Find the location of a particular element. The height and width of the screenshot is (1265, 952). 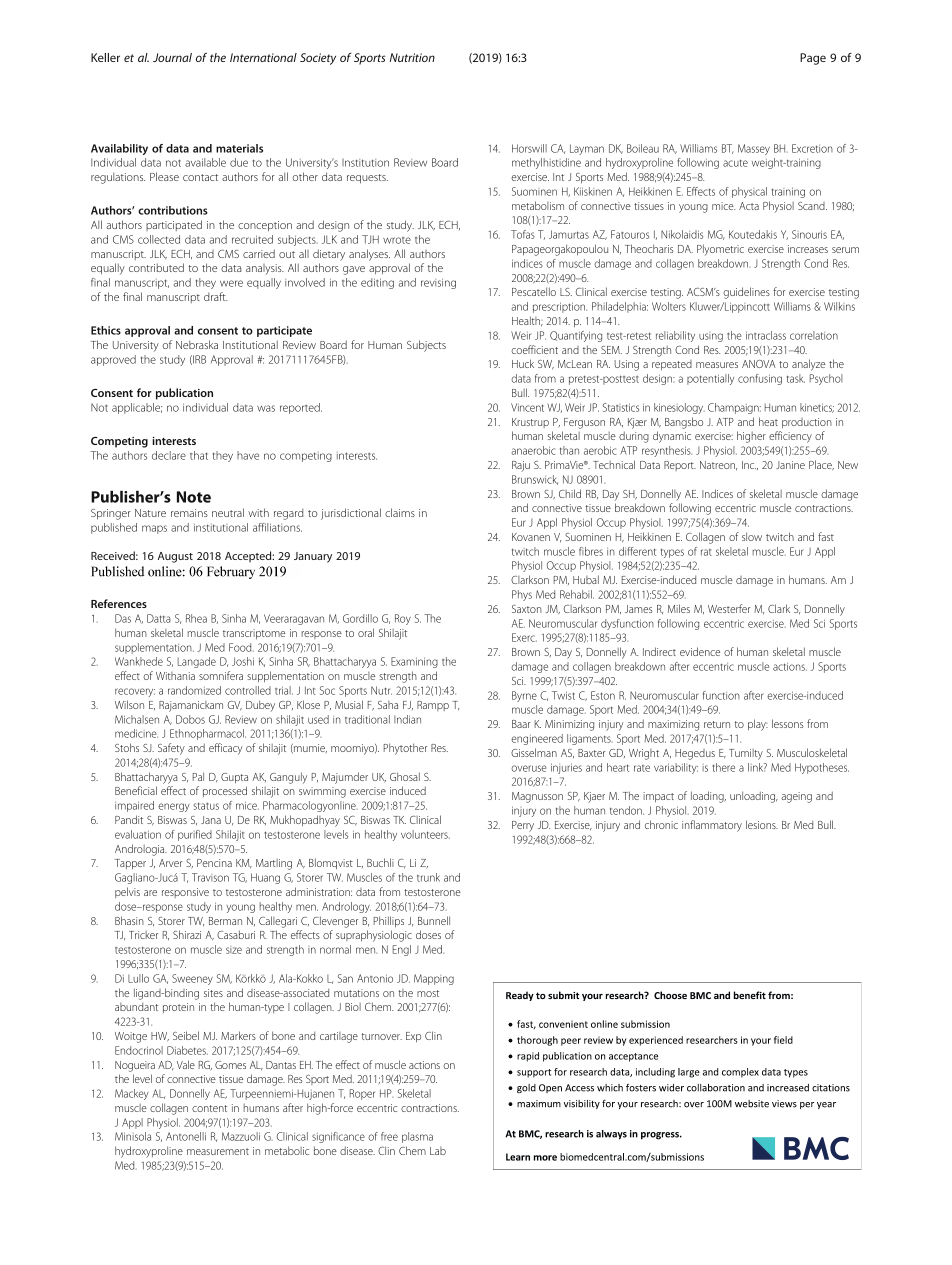

Saxton is located at coordinates (527, 609).
